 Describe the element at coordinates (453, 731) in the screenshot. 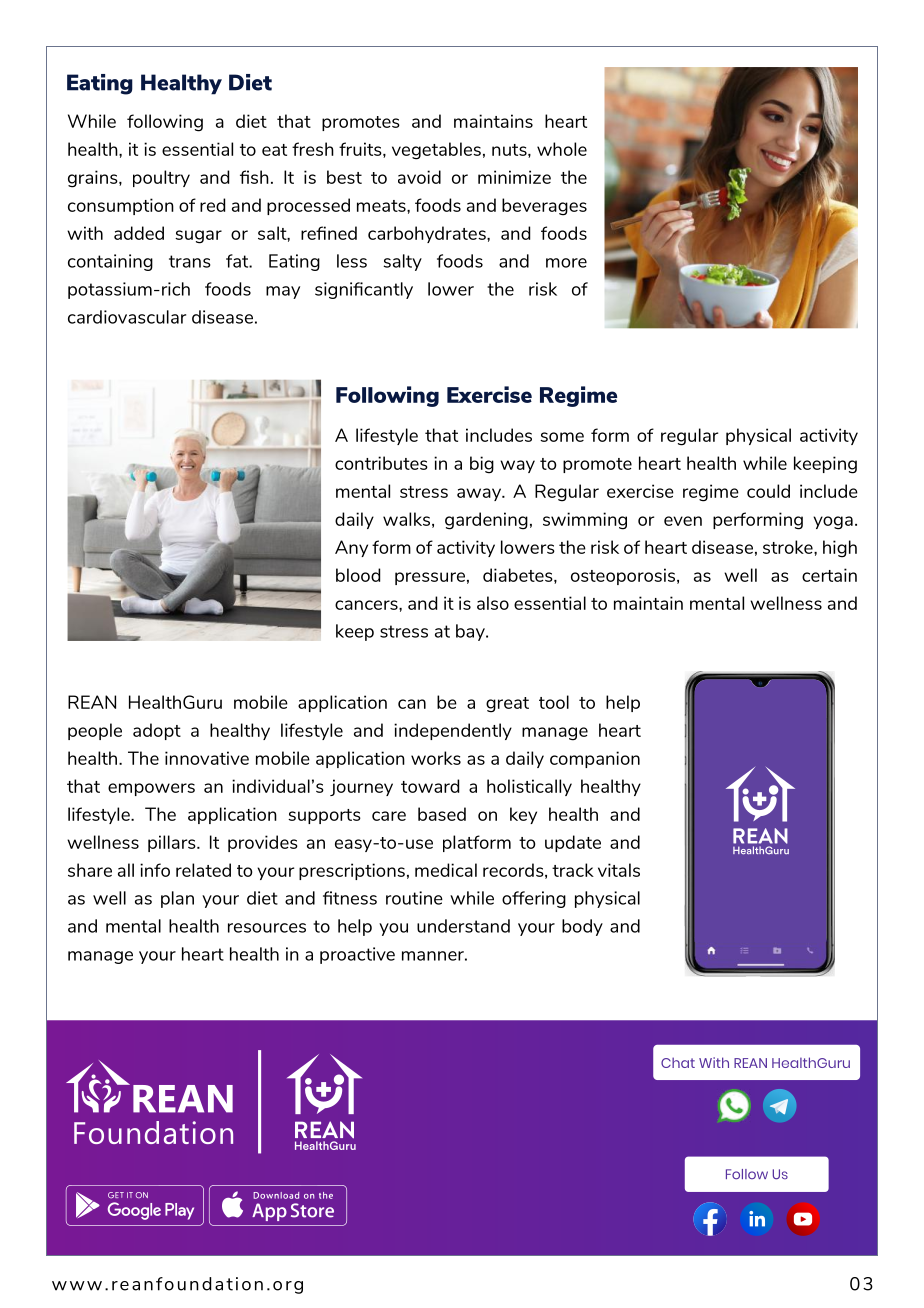

I see `independently` at that location.
